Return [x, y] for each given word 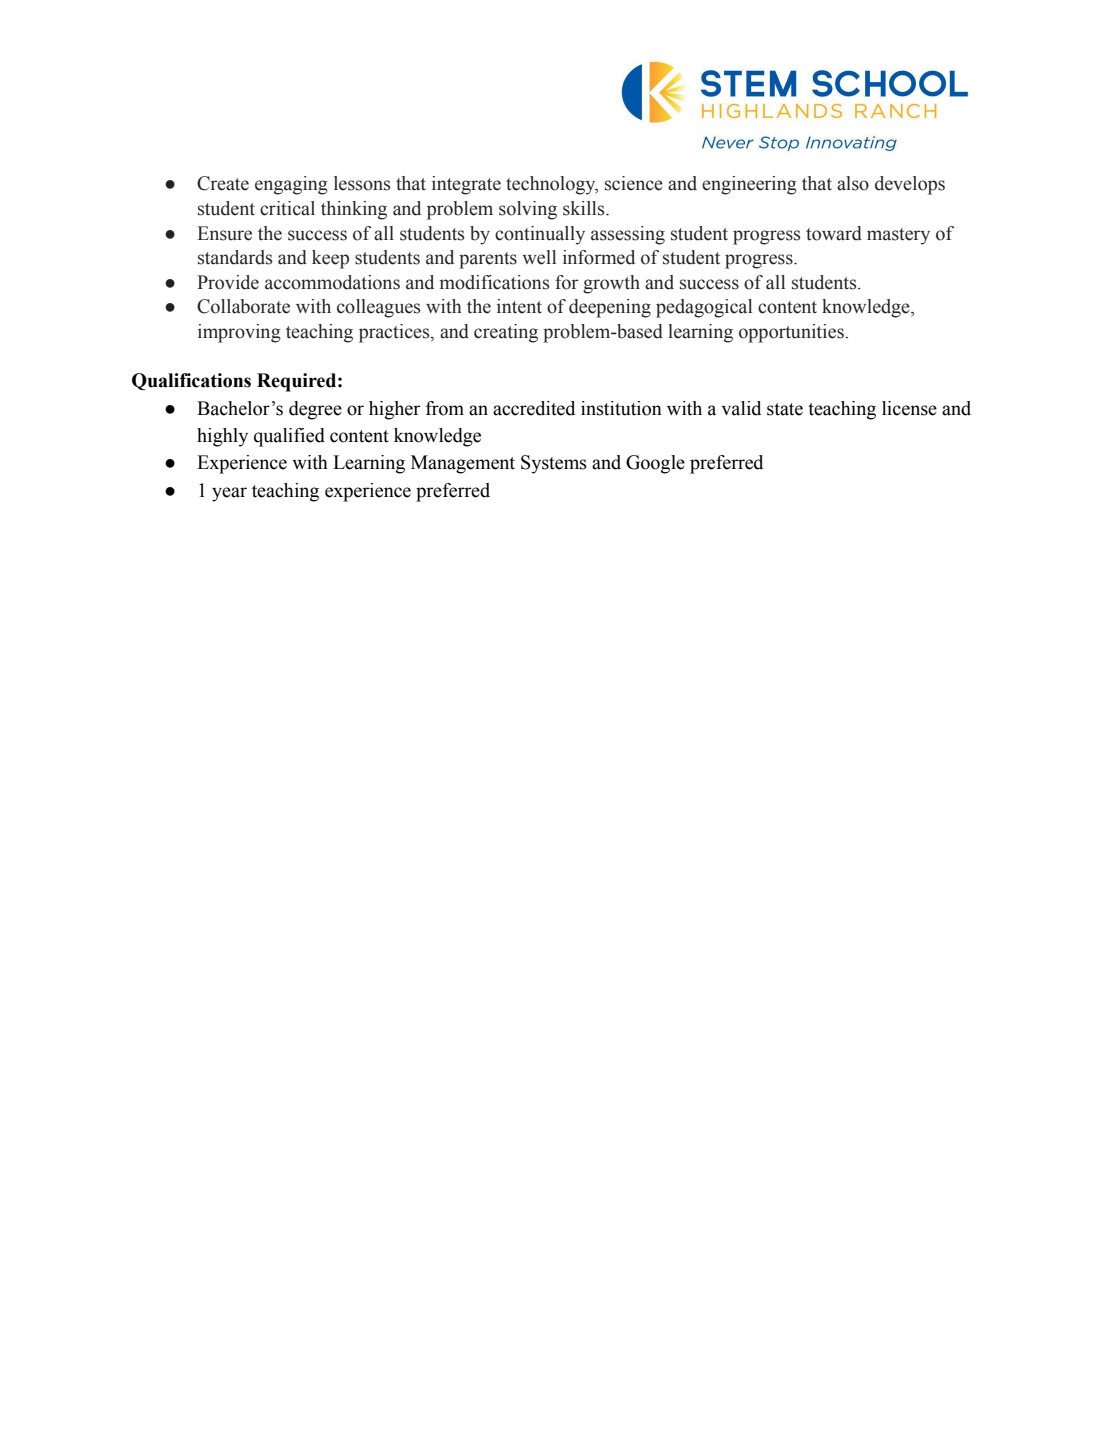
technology [552, 185]
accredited [534, 408]
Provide [228, 282]
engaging [291, 185]
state [785, 409]
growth [611, 284]
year [229, 494]
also [853, 183]
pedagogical [704, 308]
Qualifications [191, 381]
